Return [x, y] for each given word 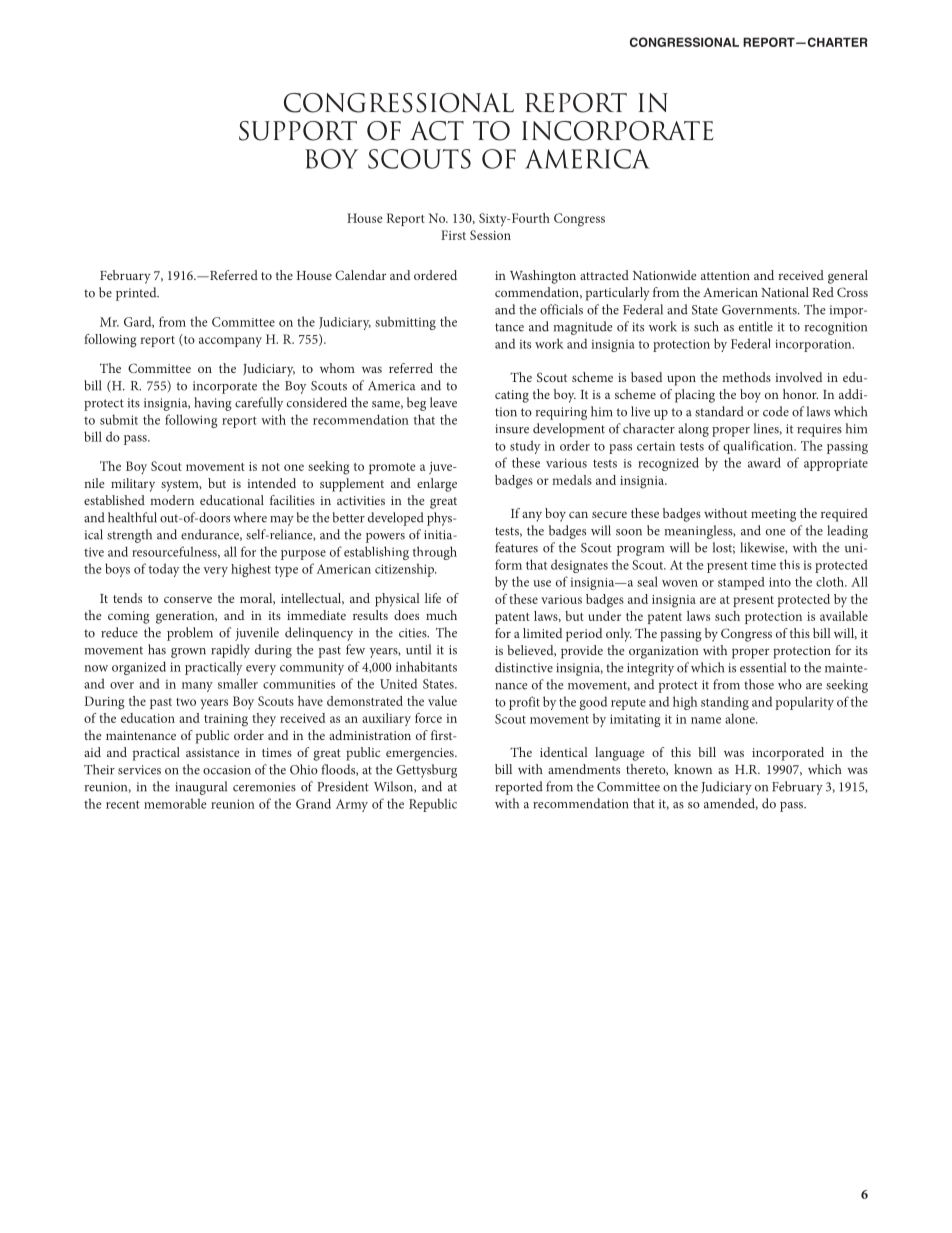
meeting [773, 515]
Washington [543, 277]
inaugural [201, 788]
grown [188, 653]
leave [443, 402]
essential [763, 667]
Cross [852, 292]
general [848, 277]
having [212, 404]
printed [137, 294]
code [776, 411]
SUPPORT [298, 131]
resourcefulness [175, 552]
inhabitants [426, 666]
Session [490, 235]
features [516, 547]
